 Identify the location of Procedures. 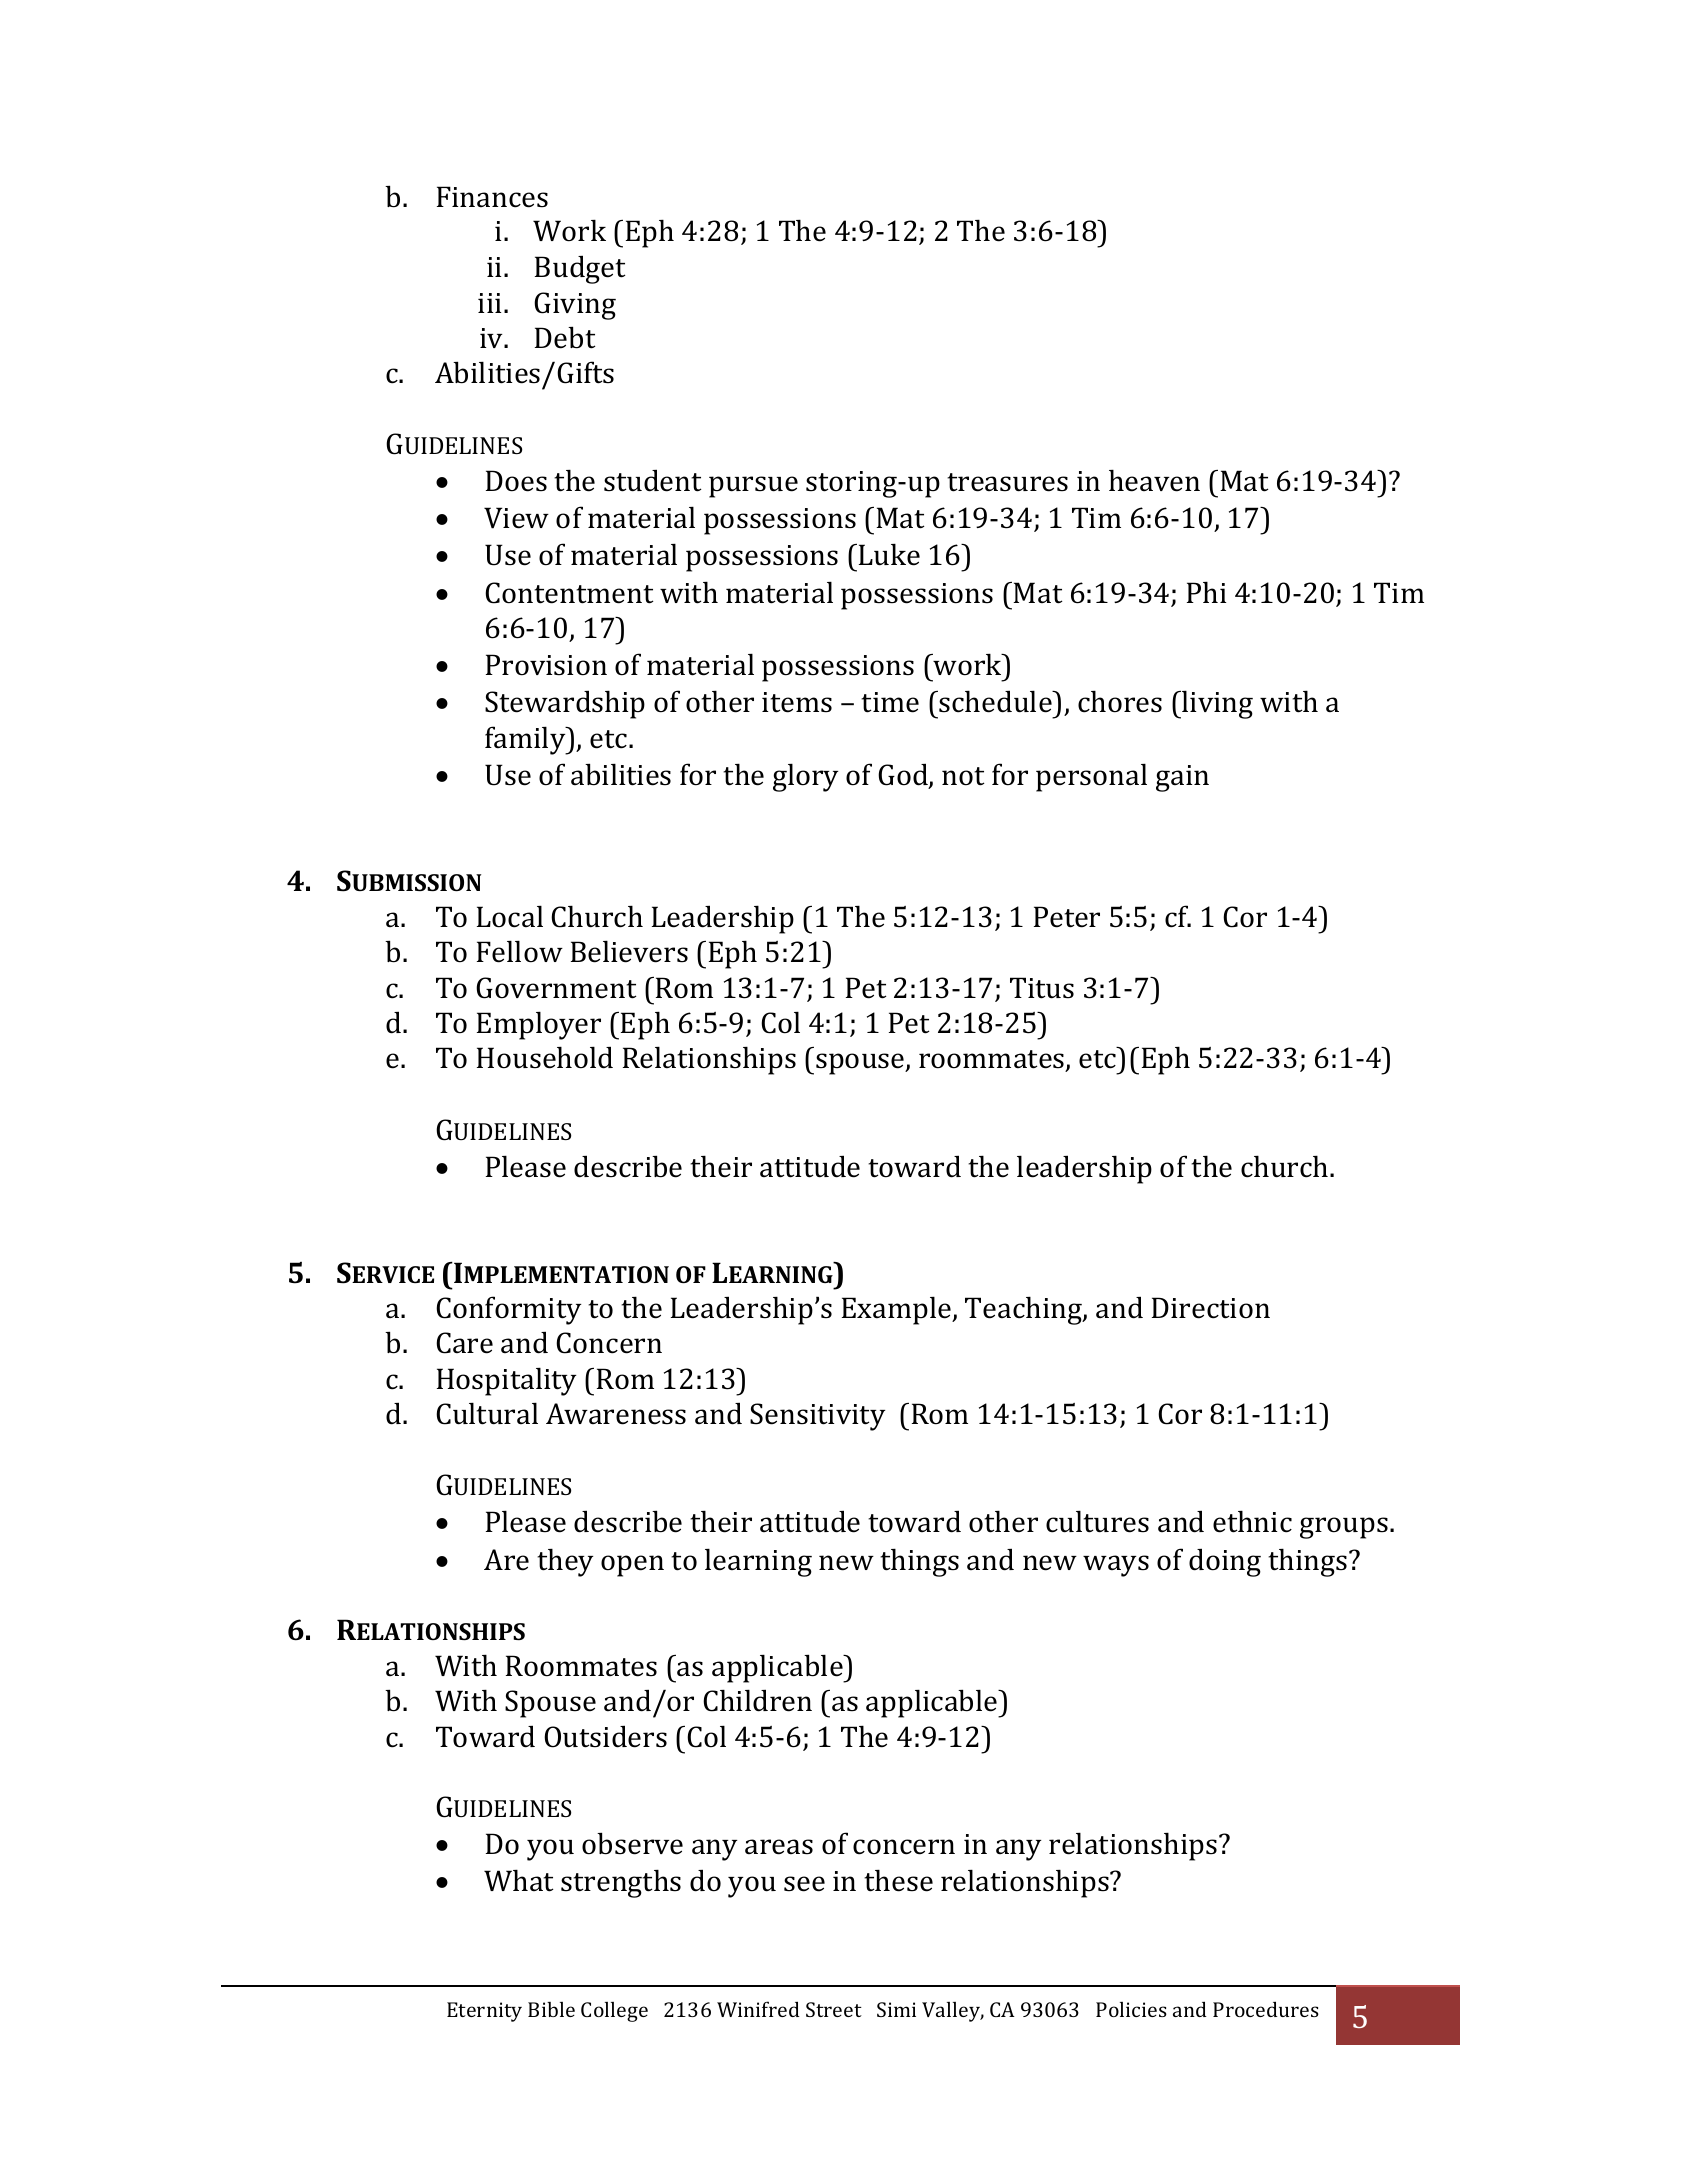
(1266, 2009).
